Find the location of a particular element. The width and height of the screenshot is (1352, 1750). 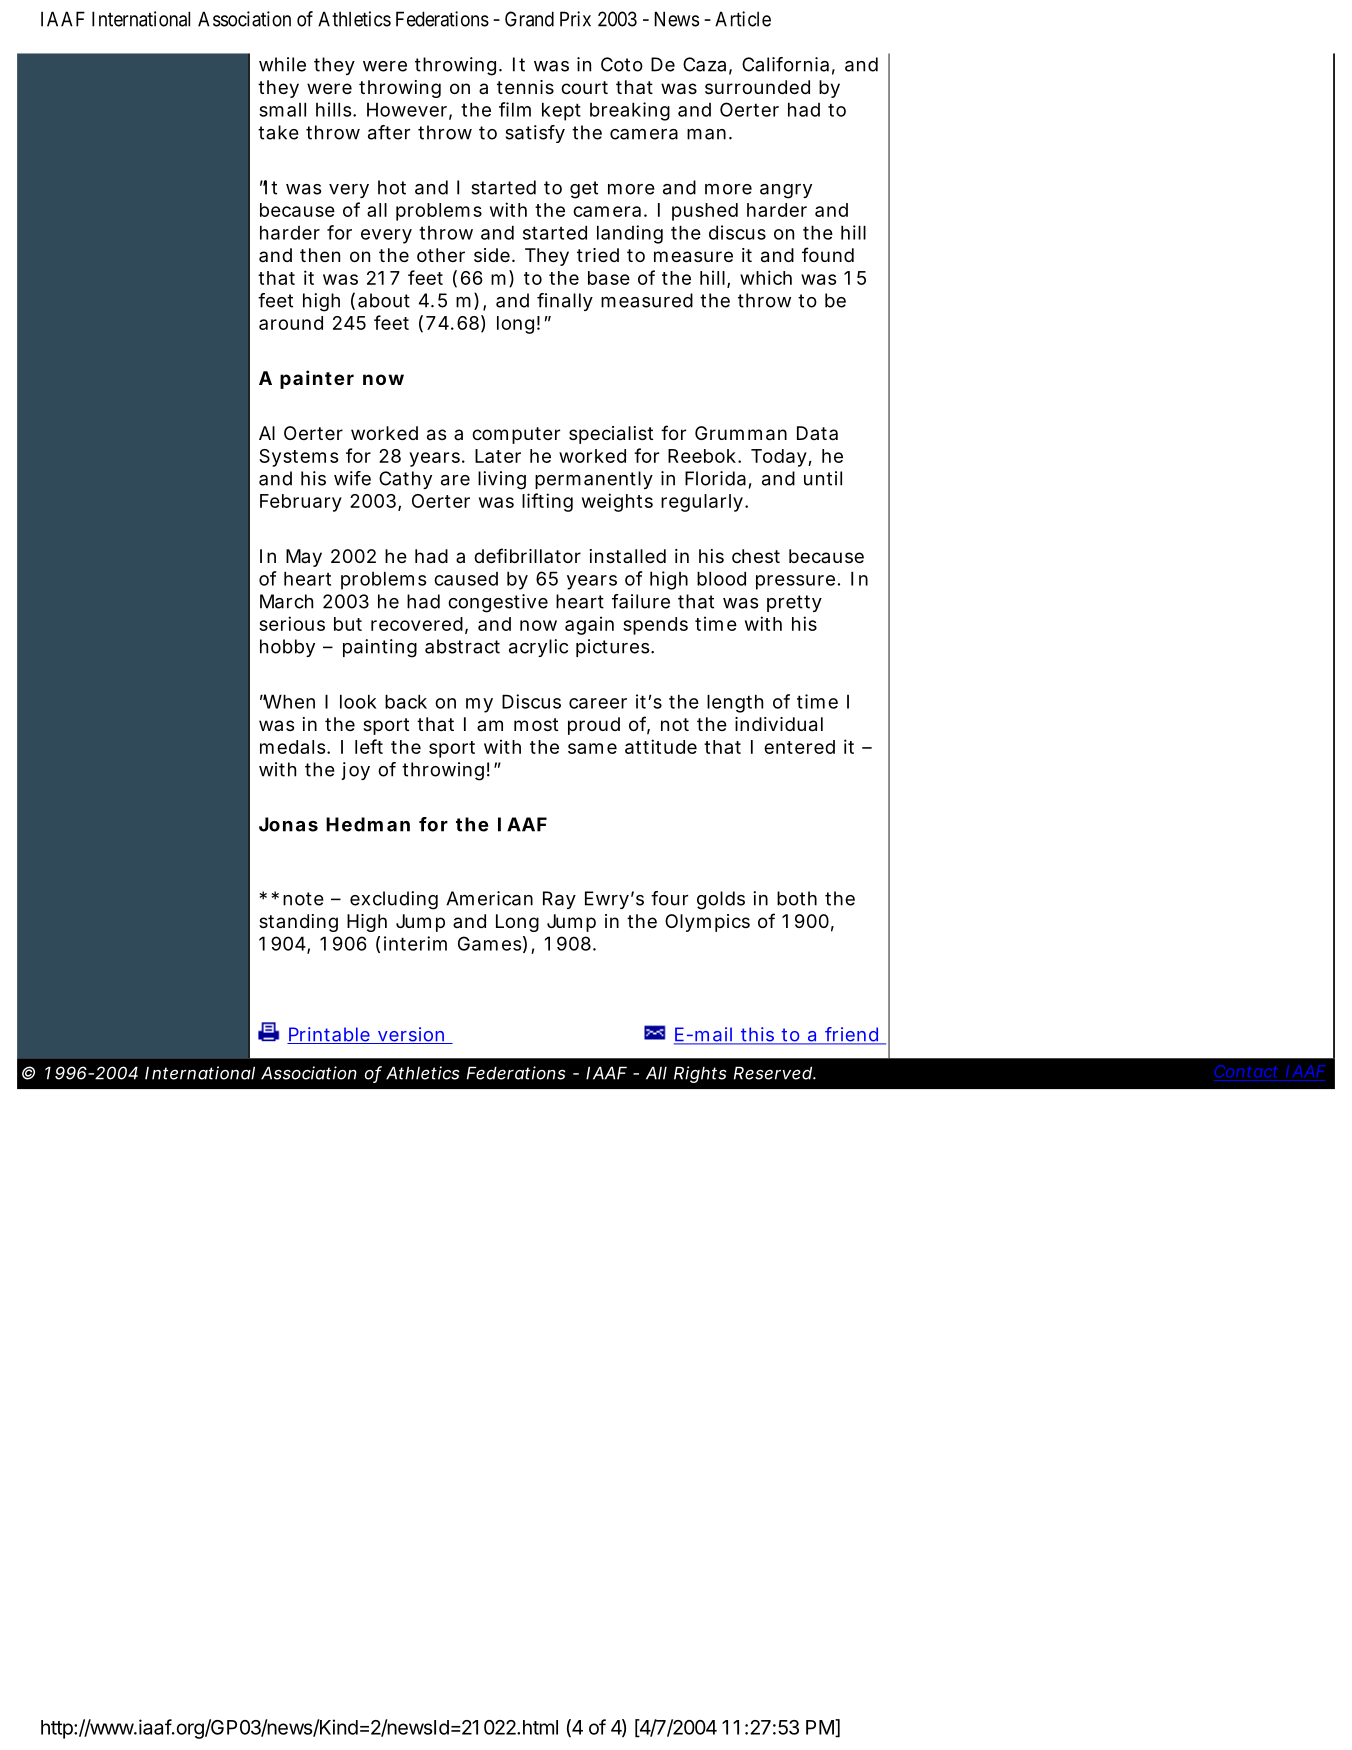

painter is located at coordinates (317, 379).
